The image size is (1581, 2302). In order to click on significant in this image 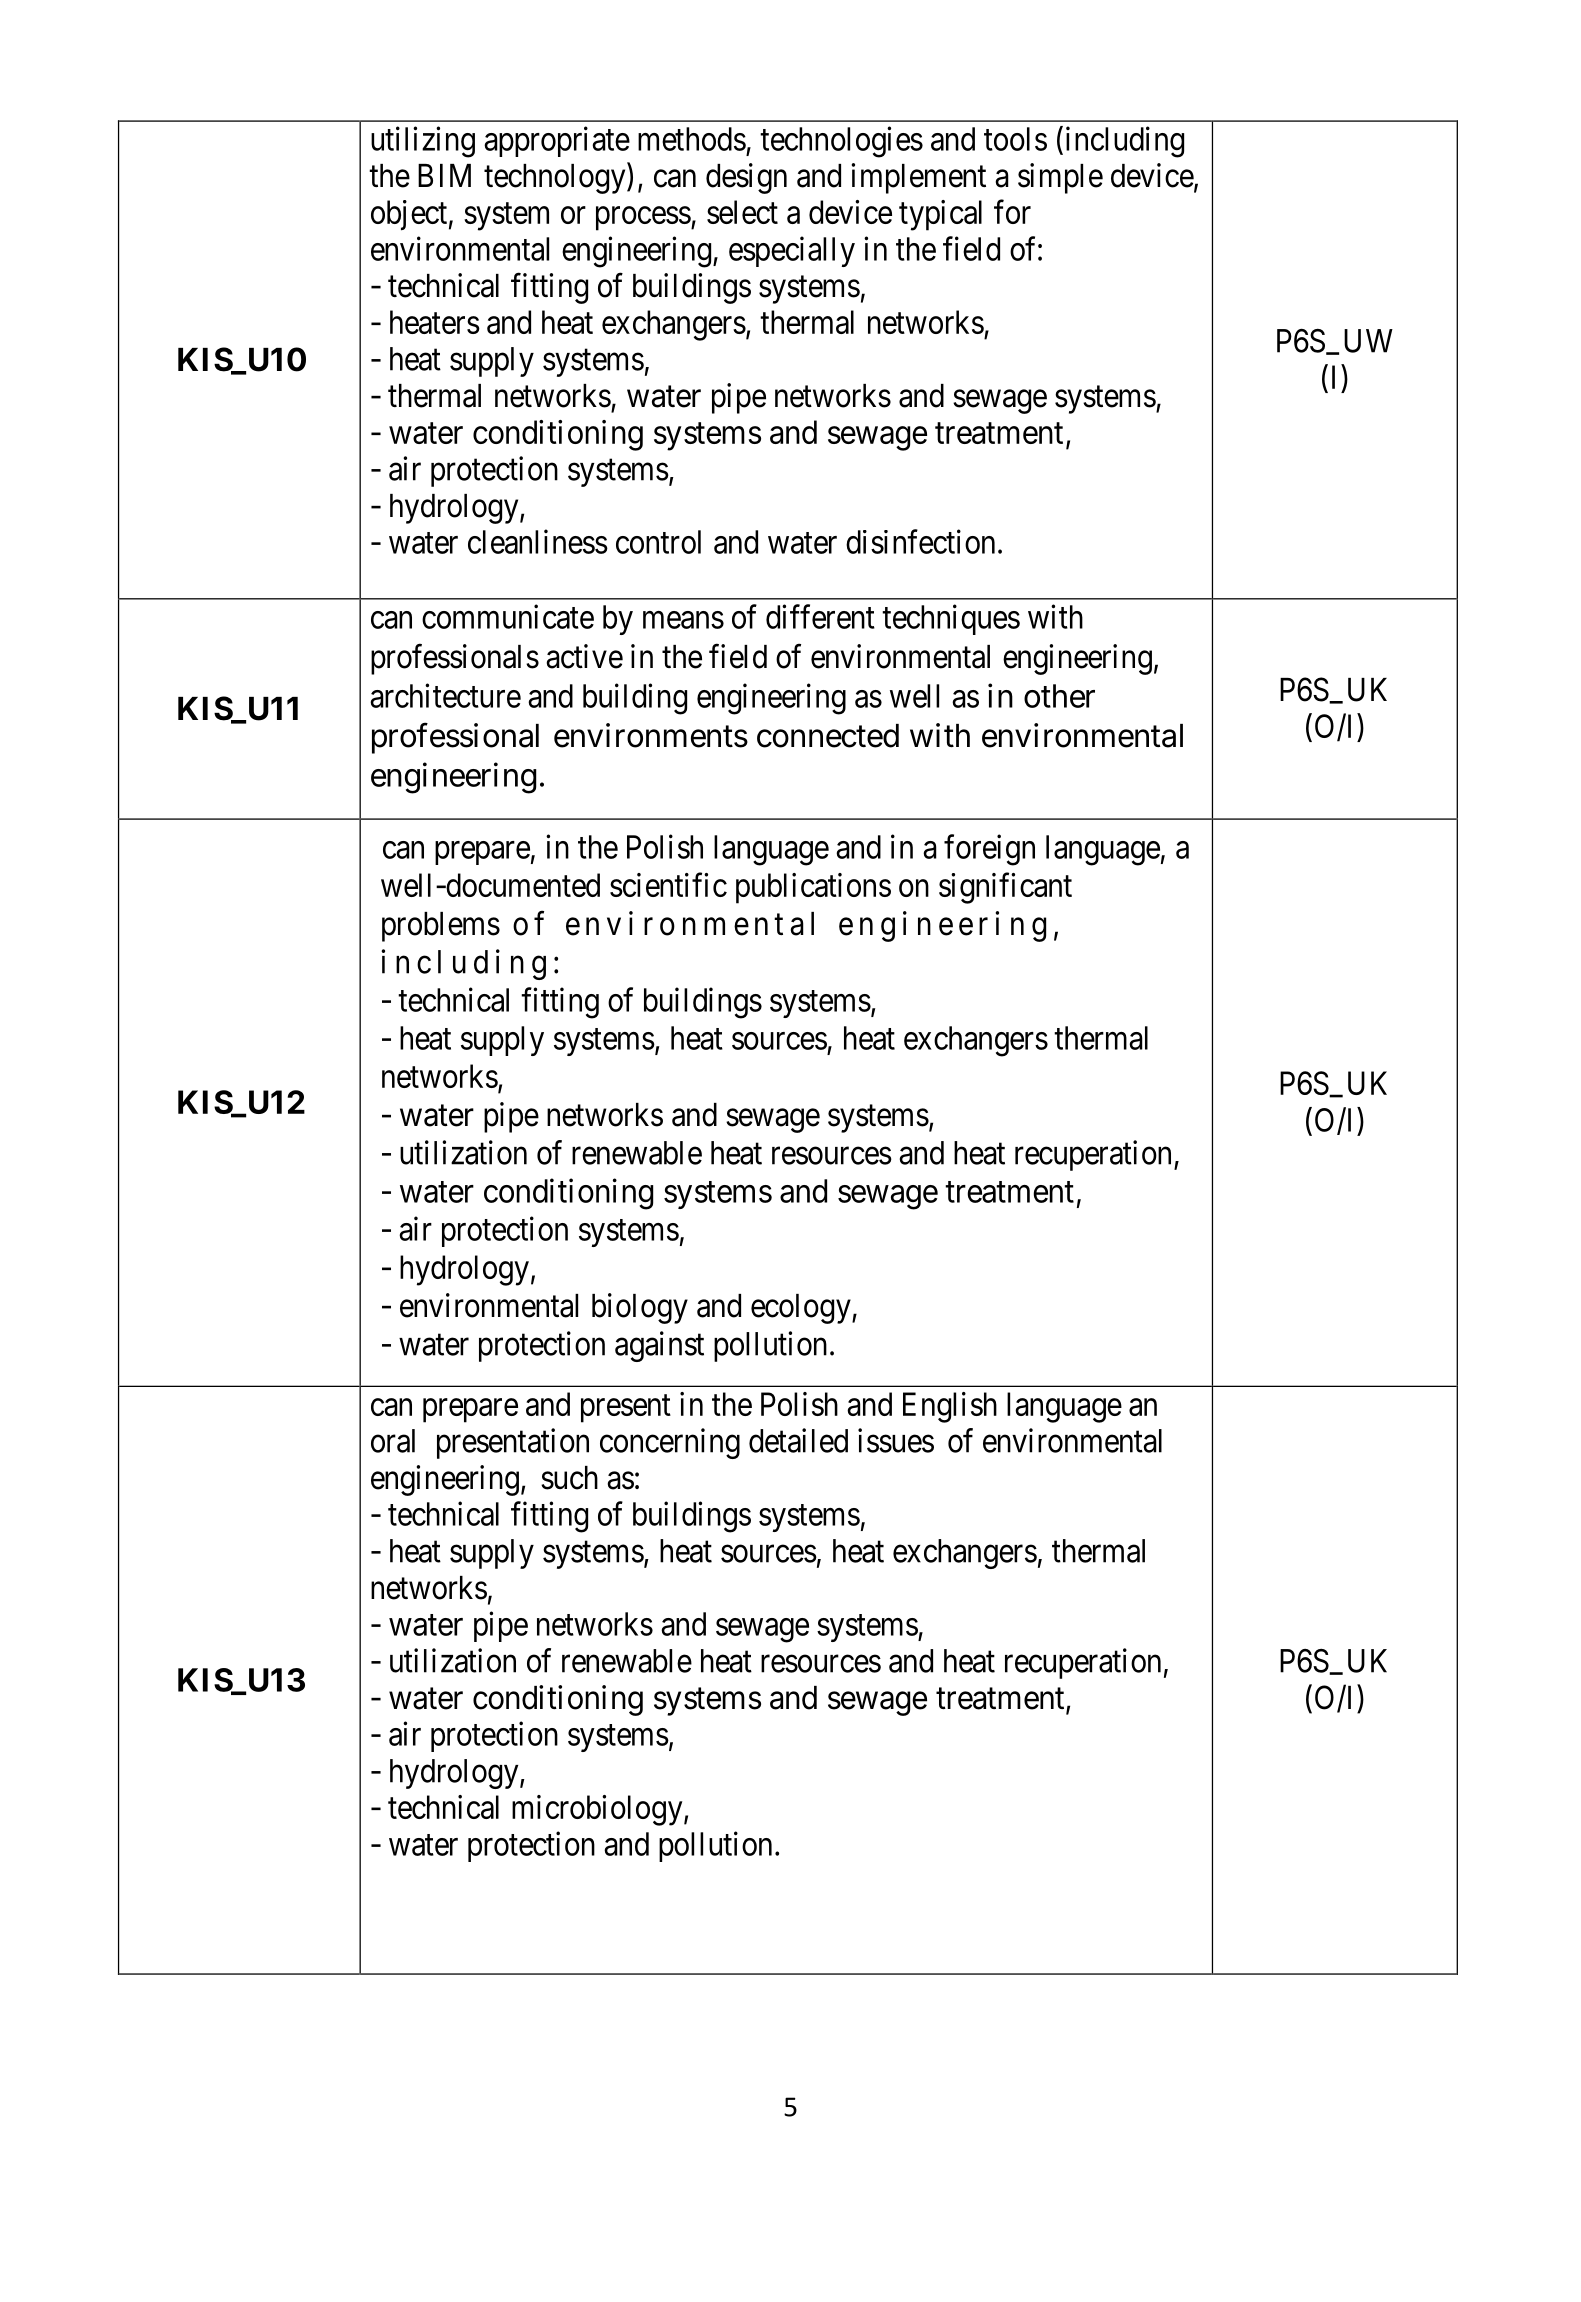, I will do `click(1005, 888)`.
